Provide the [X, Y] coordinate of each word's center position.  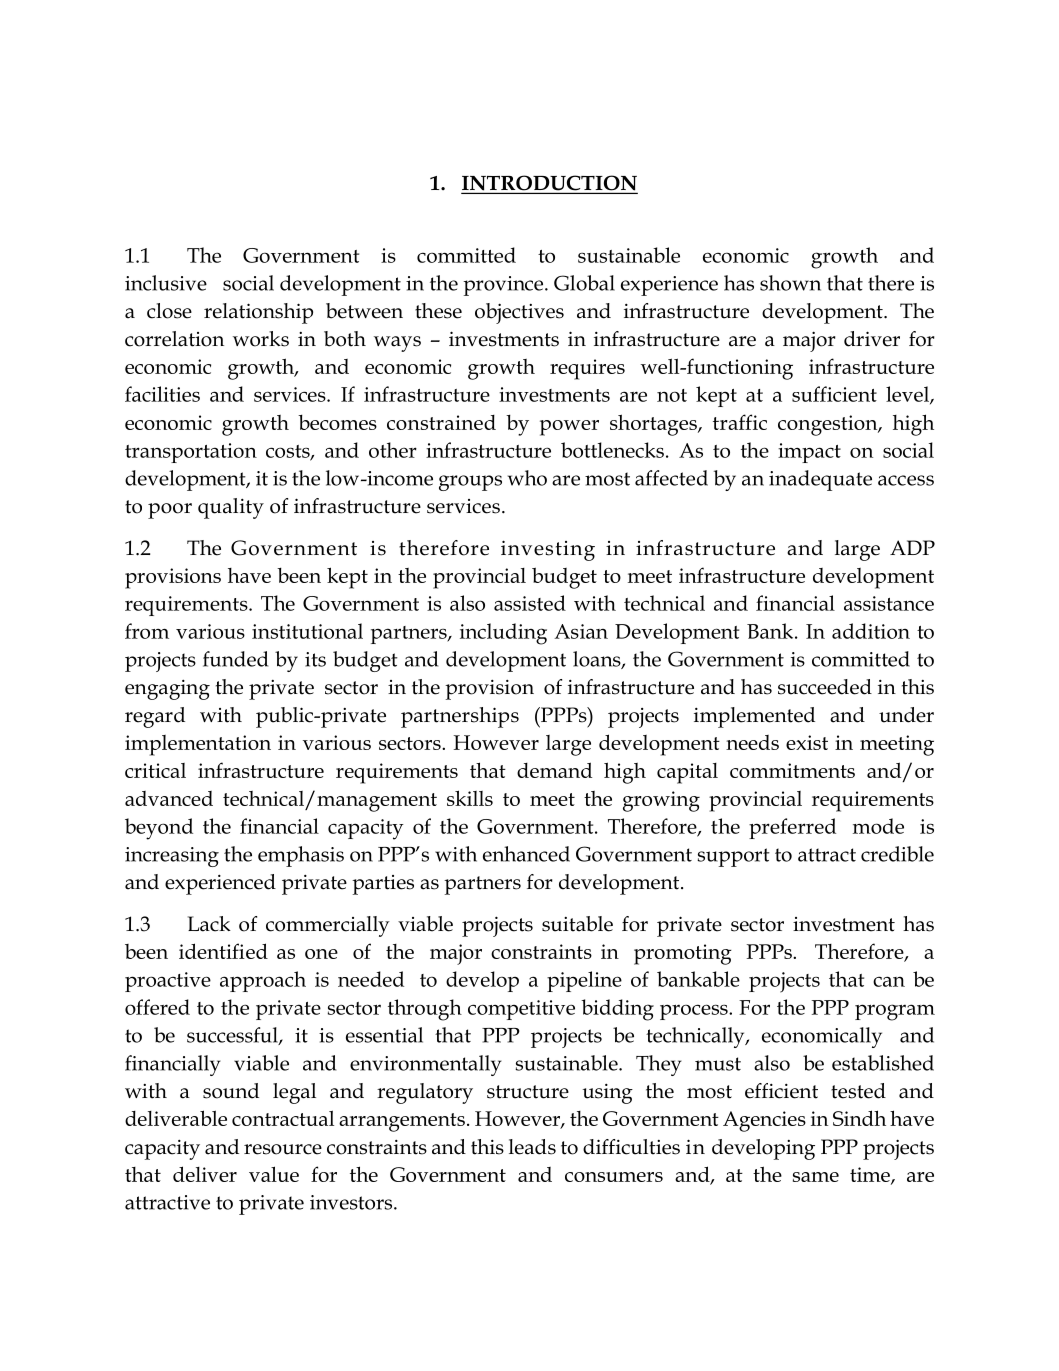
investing [548, 550]
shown [790, 283]
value [274, 1174]
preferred [792, 828]
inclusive [166, 283]
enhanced [526, 854]
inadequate [820, 480]
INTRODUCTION [549, 184]
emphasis [301, 856]
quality [231, 508]
